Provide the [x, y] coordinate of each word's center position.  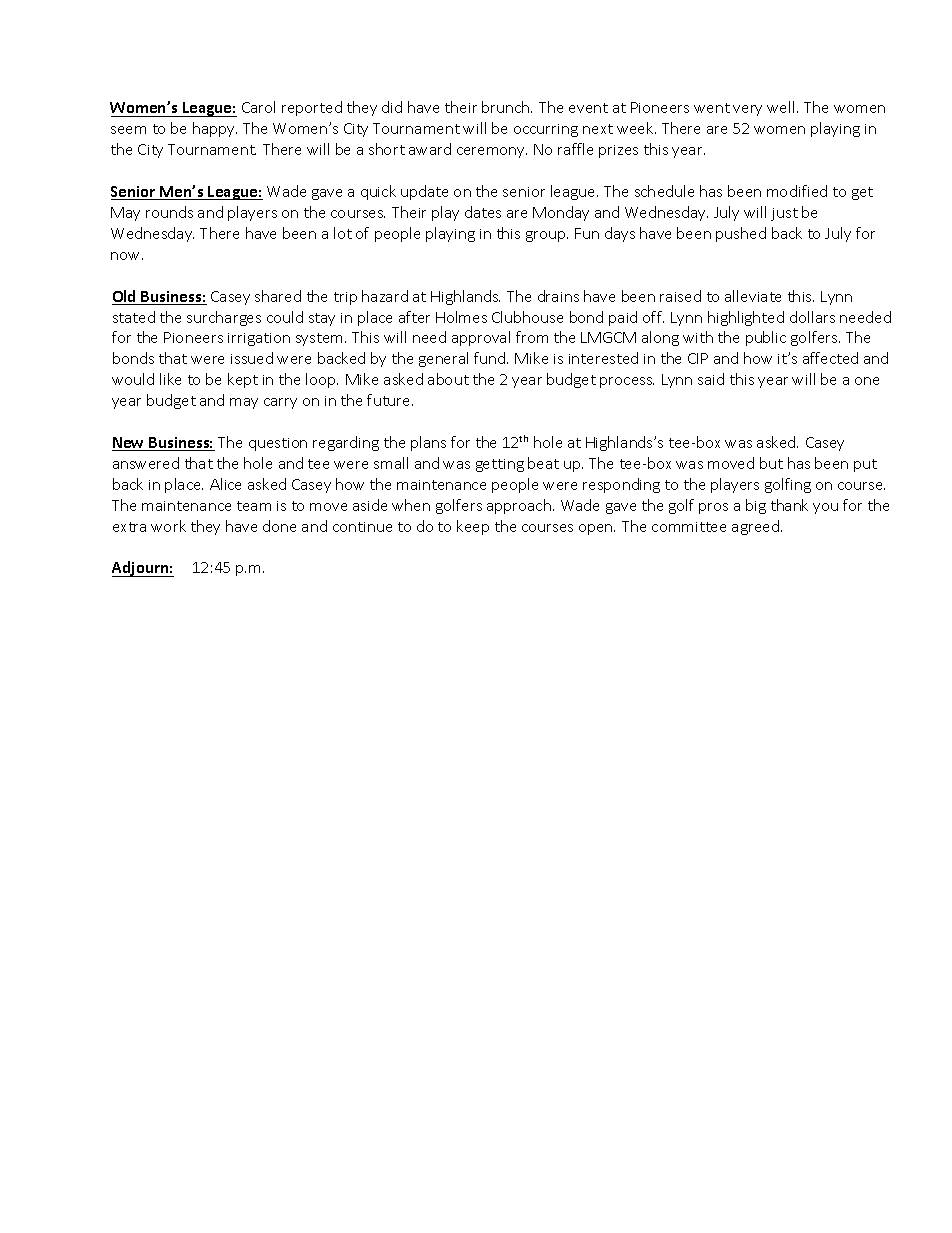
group [547, 236]
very [747, 110]
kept [243, 380]
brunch [507, 107]
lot [343, 233]
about [448, 379]
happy [215, 129]
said [711, 379]
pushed [741, 234]
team [254, 506]
